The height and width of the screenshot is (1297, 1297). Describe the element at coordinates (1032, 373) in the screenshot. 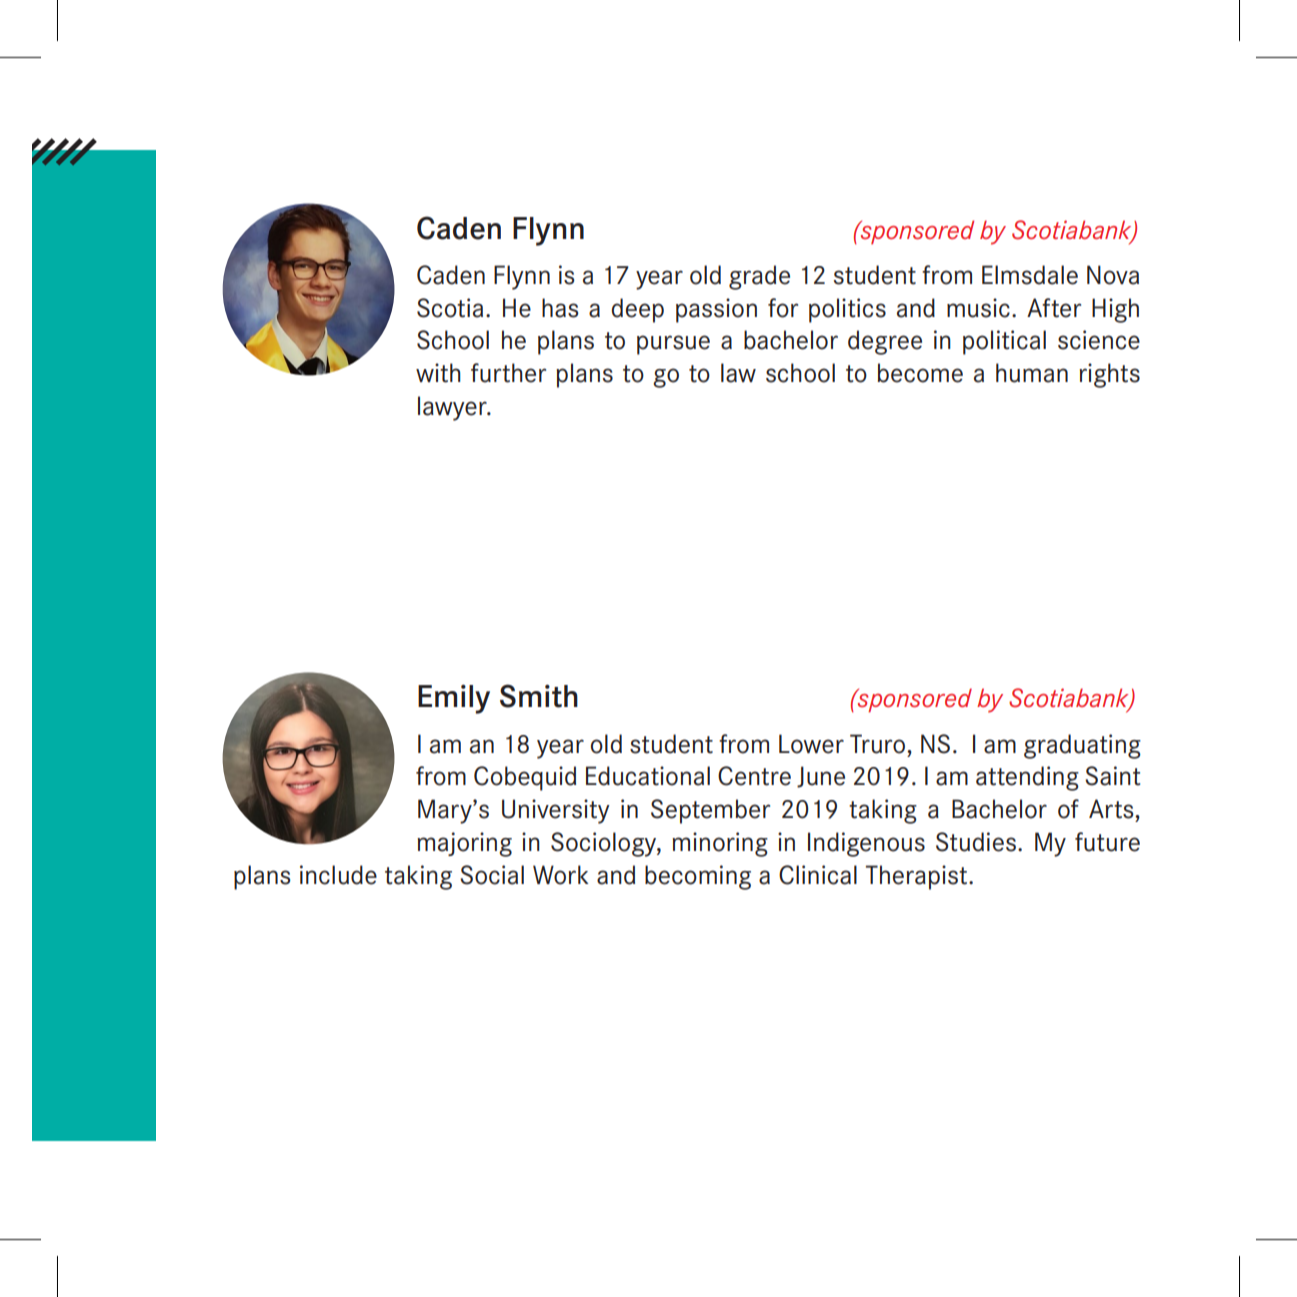

I see `human` at that location.
